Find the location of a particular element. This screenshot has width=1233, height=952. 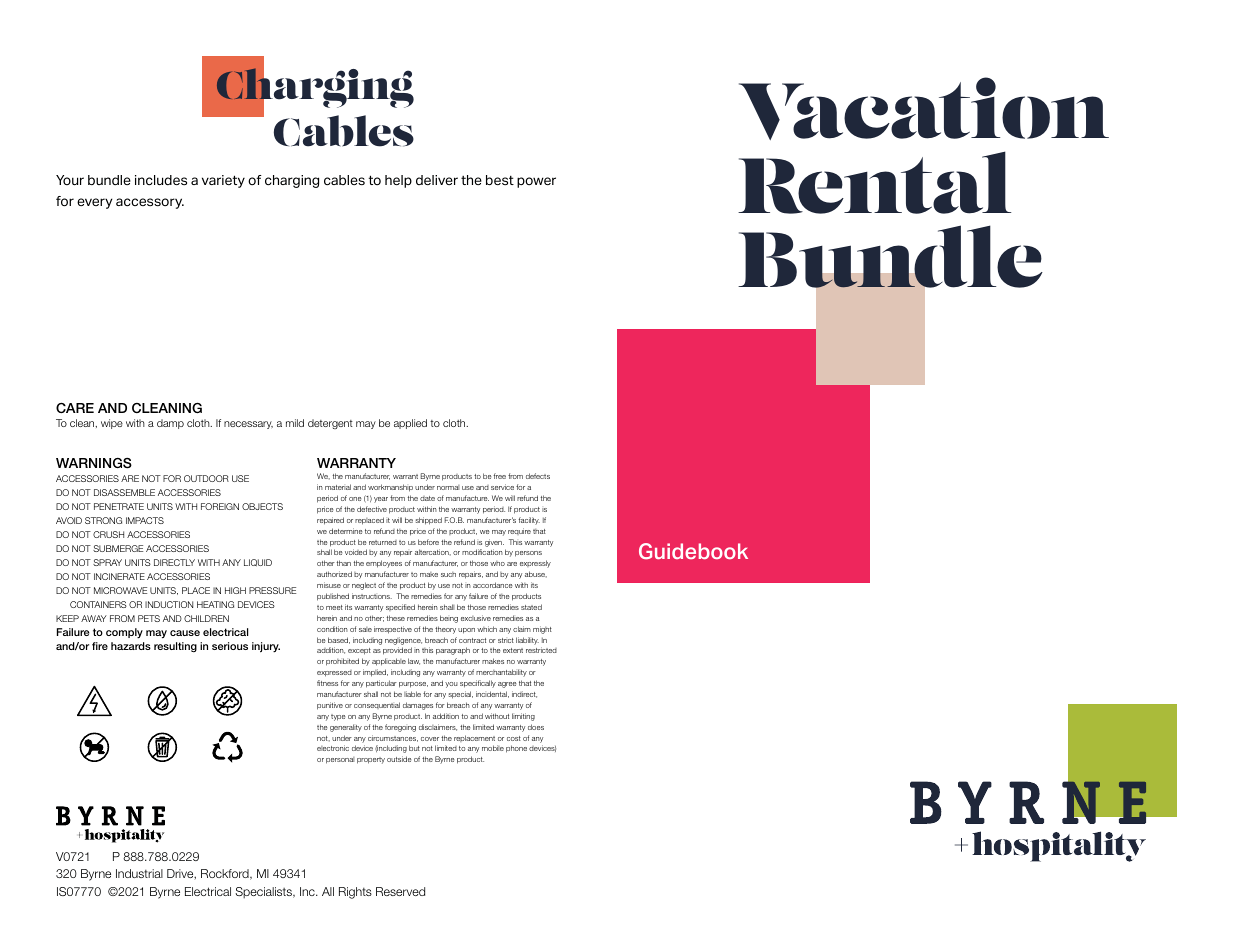

which is located at coordinates (487, 629).
